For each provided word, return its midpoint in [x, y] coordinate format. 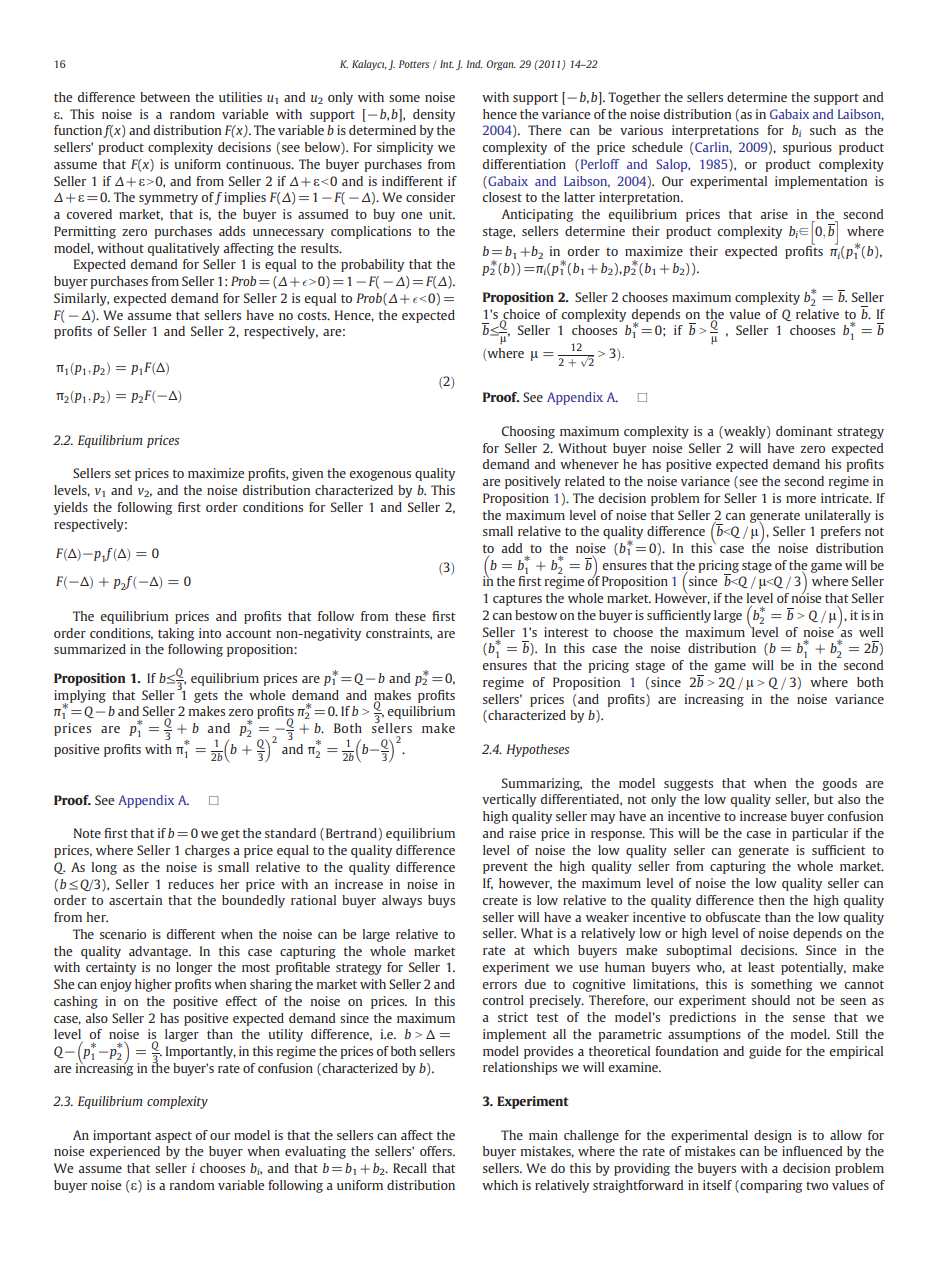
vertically [509, 800]
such [823, 130]
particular [820, 834]
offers [437, 1151]
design [773, 1136]
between [165, 97]
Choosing [528, 432]
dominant [804, 431]
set [123, 473]
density [434, 115]
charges [207, 851]
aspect [173, 1137]
